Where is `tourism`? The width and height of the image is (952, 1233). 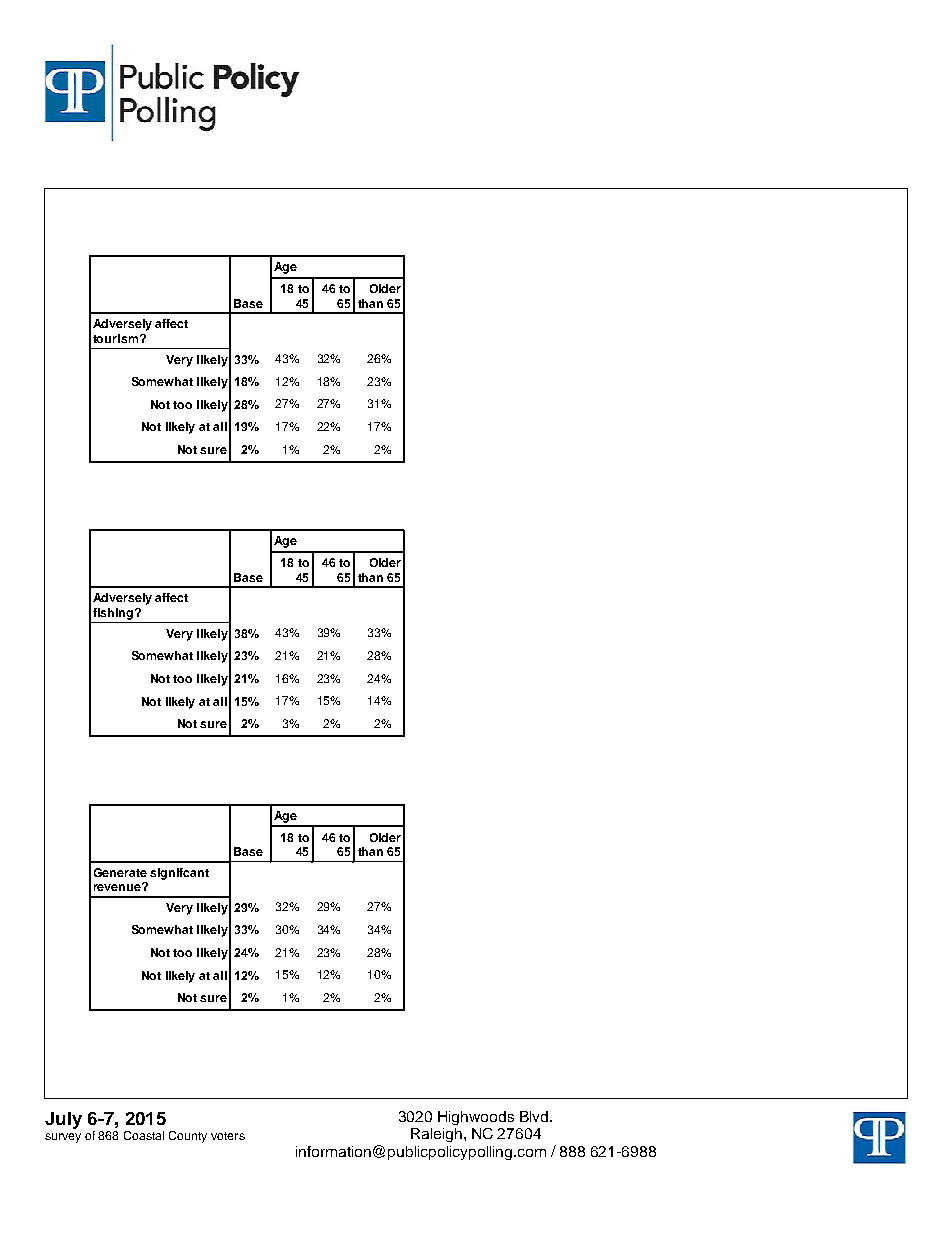
tourism is located at coordinates (115, 338).
